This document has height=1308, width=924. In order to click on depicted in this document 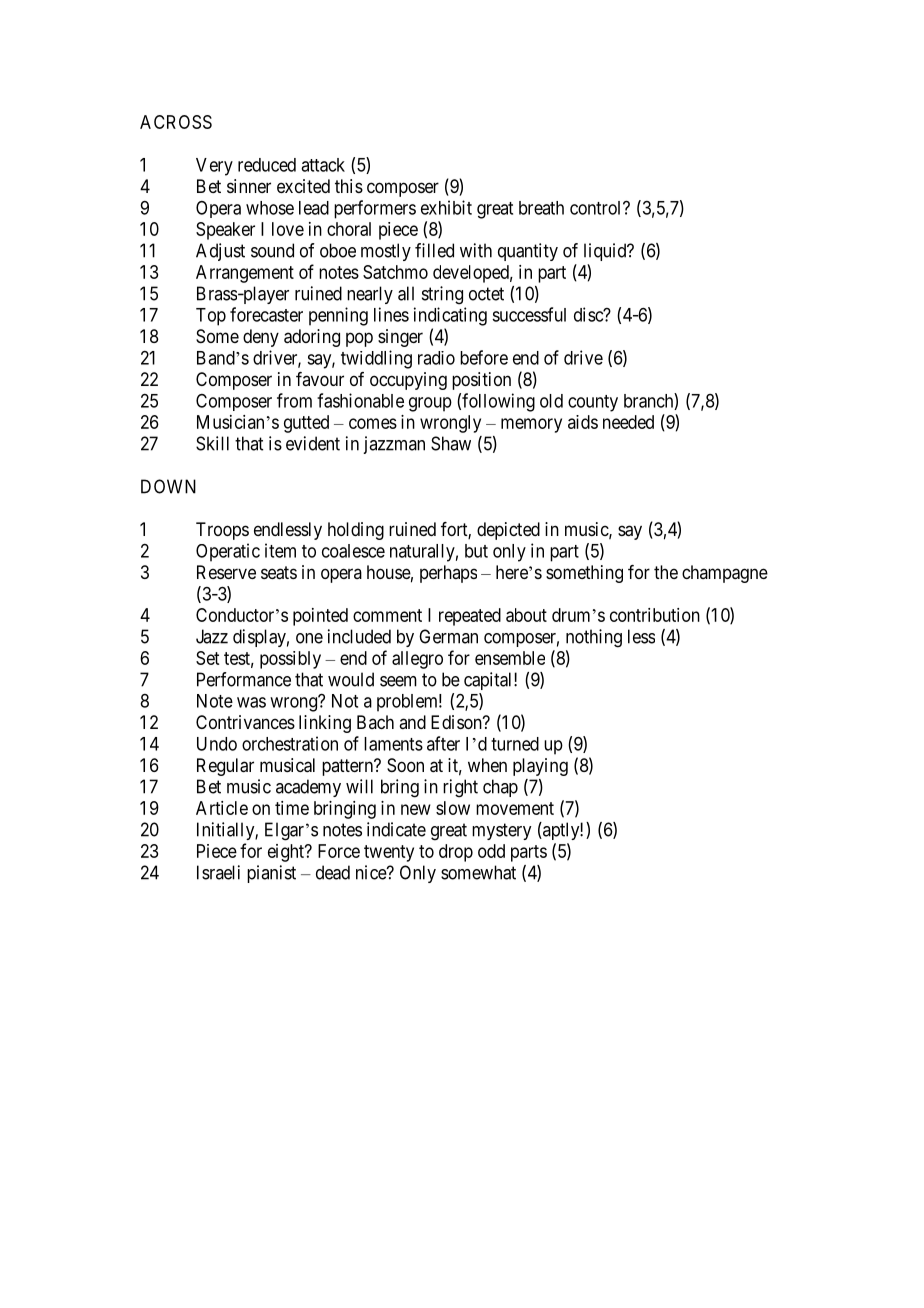, I will do `click(508, 531)`.
